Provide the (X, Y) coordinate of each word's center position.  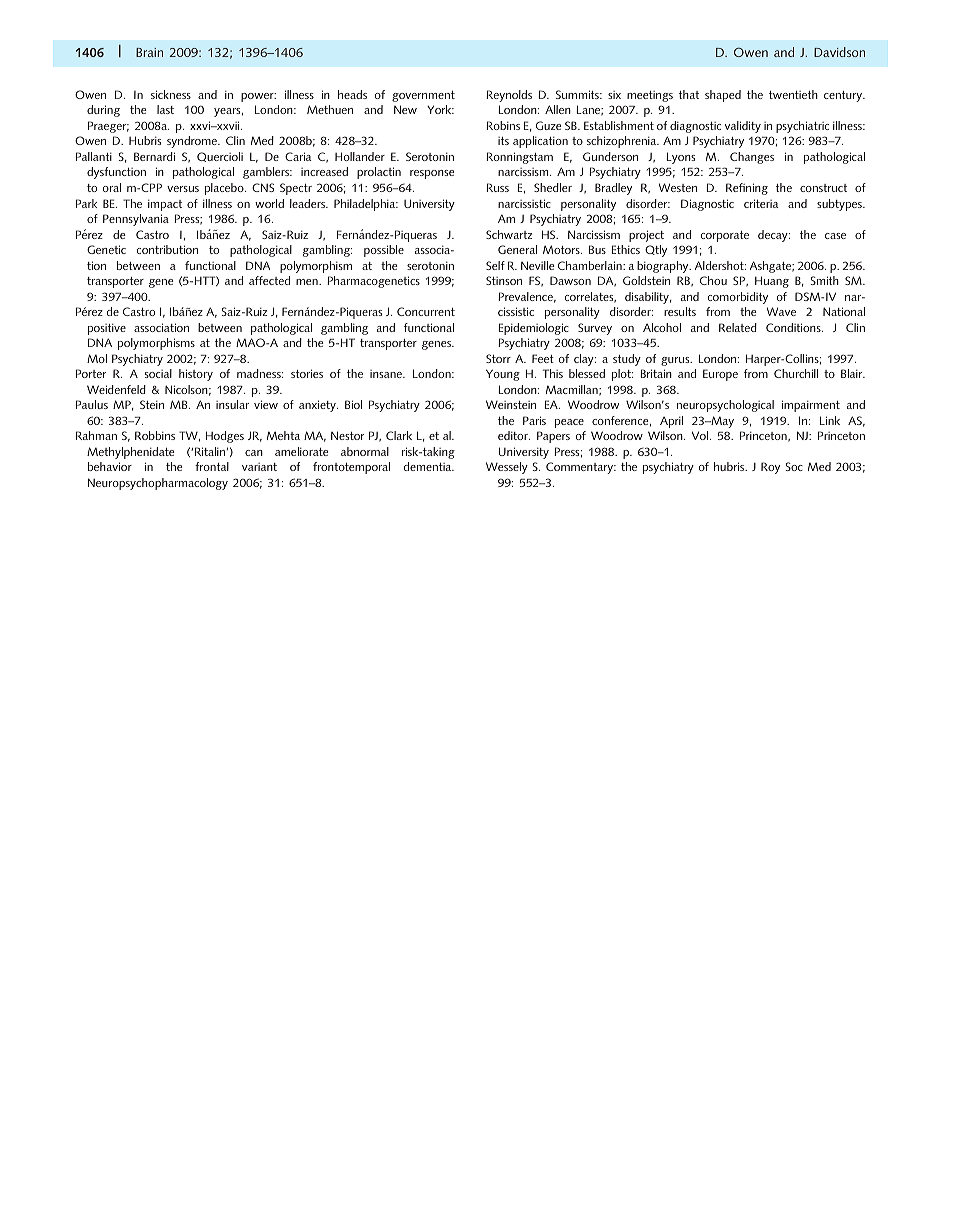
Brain (149, 52)
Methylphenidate (130, 453)
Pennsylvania (136, 220)
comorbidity (738, 298)
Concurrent (426, 311)
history (196, 375)
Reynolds (509, 96)
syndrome (193, 142)
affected (269, 280)
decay (774, 236)
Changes (752, 158)
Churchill (796, 373)
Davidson (839, 52)
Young (503, 375)
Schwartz (509, 234)
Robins (503, 125)
